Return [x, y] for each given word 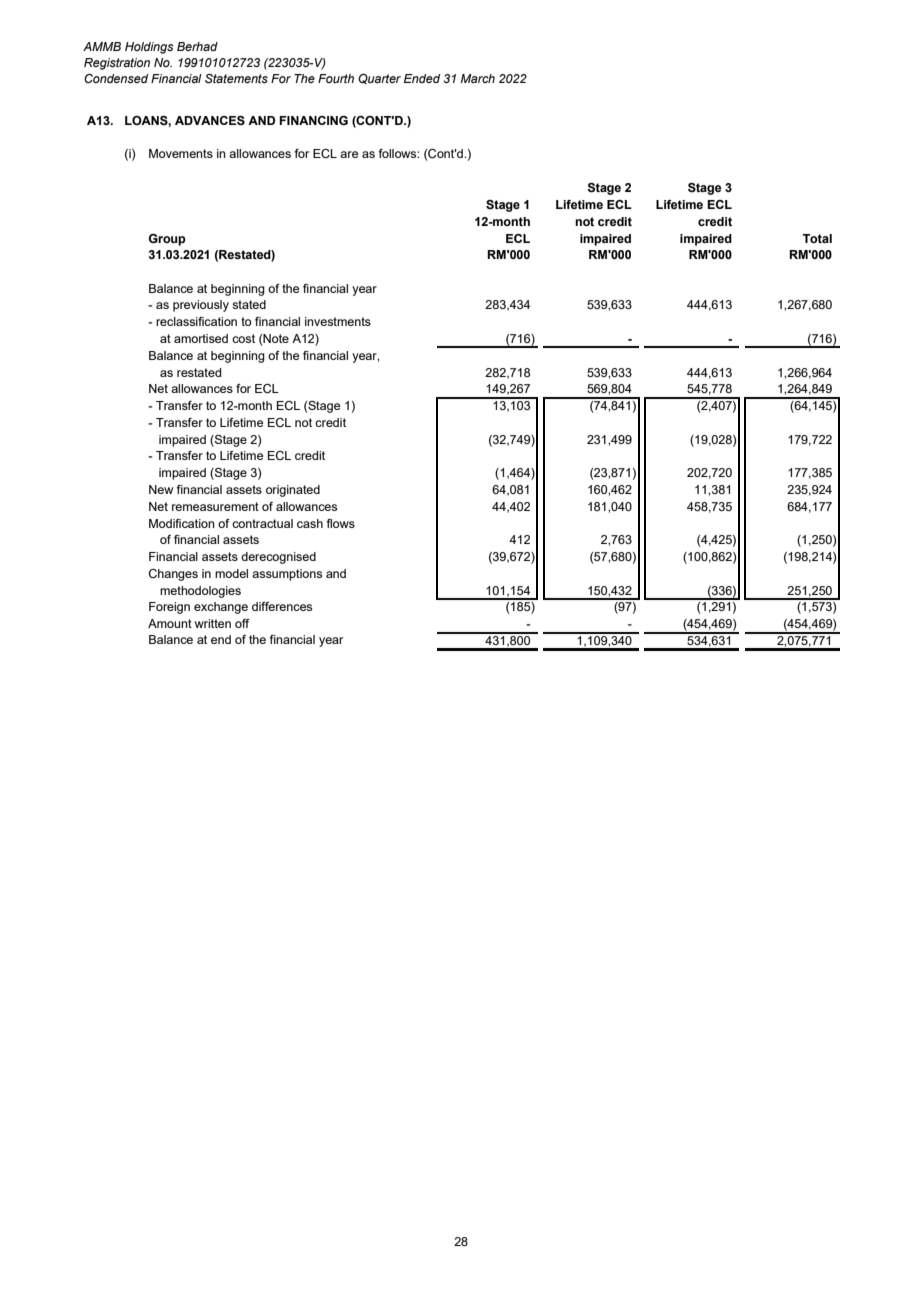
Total [817, 238]
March [478, 78]
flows [340, 523]
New [161, 489]
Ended [422, 78]
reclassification [196, 321]
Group [167, 240]
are [349, 154]
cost [243, 338]
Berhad [197, 46]
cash [310, 523]
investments [338, 321]
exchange [221, 608]
